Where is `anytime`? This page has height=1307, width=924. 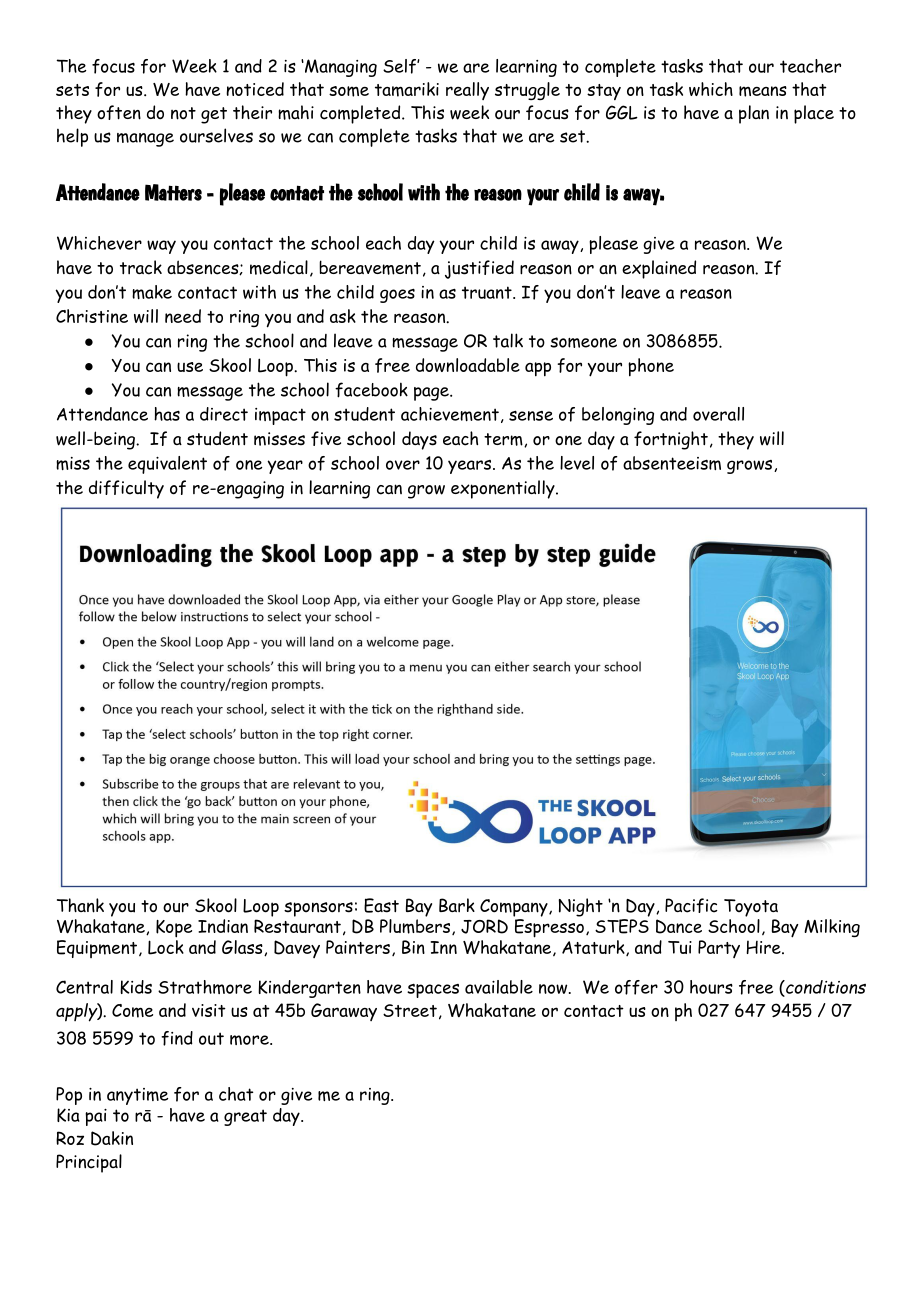
anytime is located at coordinates (137, 1096).
